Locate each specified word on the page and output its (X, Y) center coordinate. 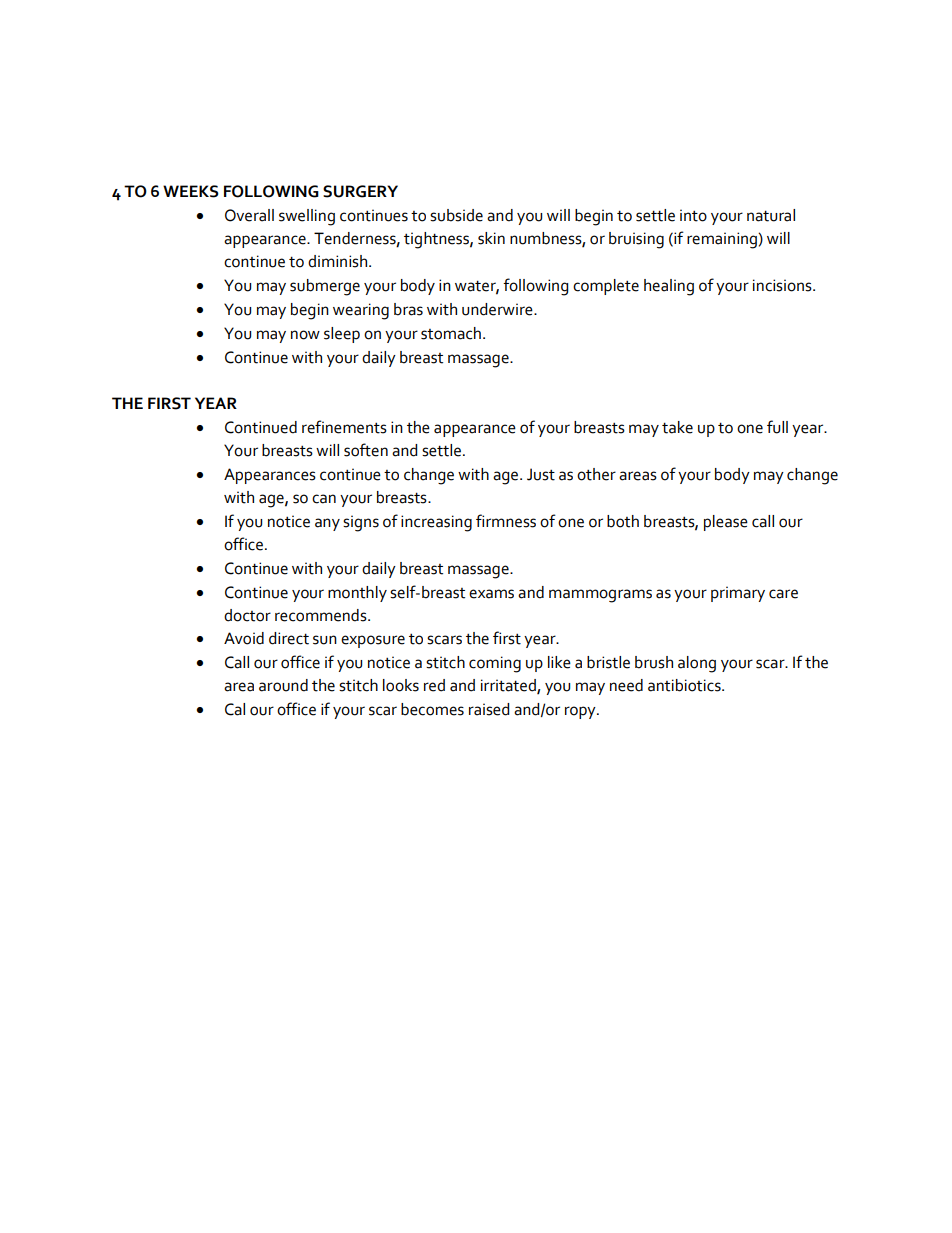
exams (491, 594)
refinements (344, 427)
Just (541, 474)
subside (456, 215)
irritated (509, 686)
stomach (451, 333)
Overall (249, 215)
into (693, 215)
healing (669, 287)
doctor (247, 615)
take (677, 427)
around (283, 685)
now (305, 335)
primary (738, 594)
